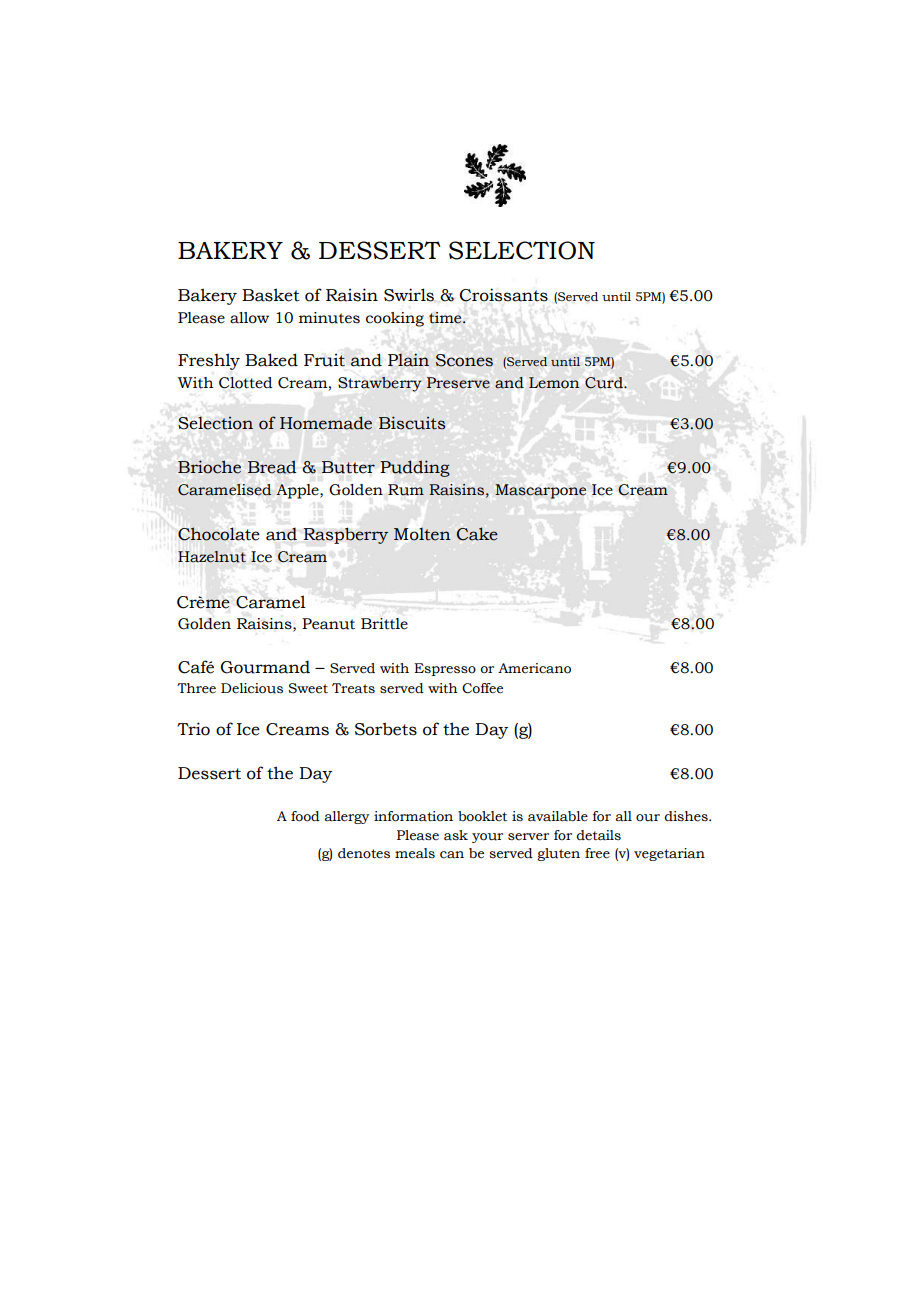  I want to click on Croissants, so click(504, 295).
